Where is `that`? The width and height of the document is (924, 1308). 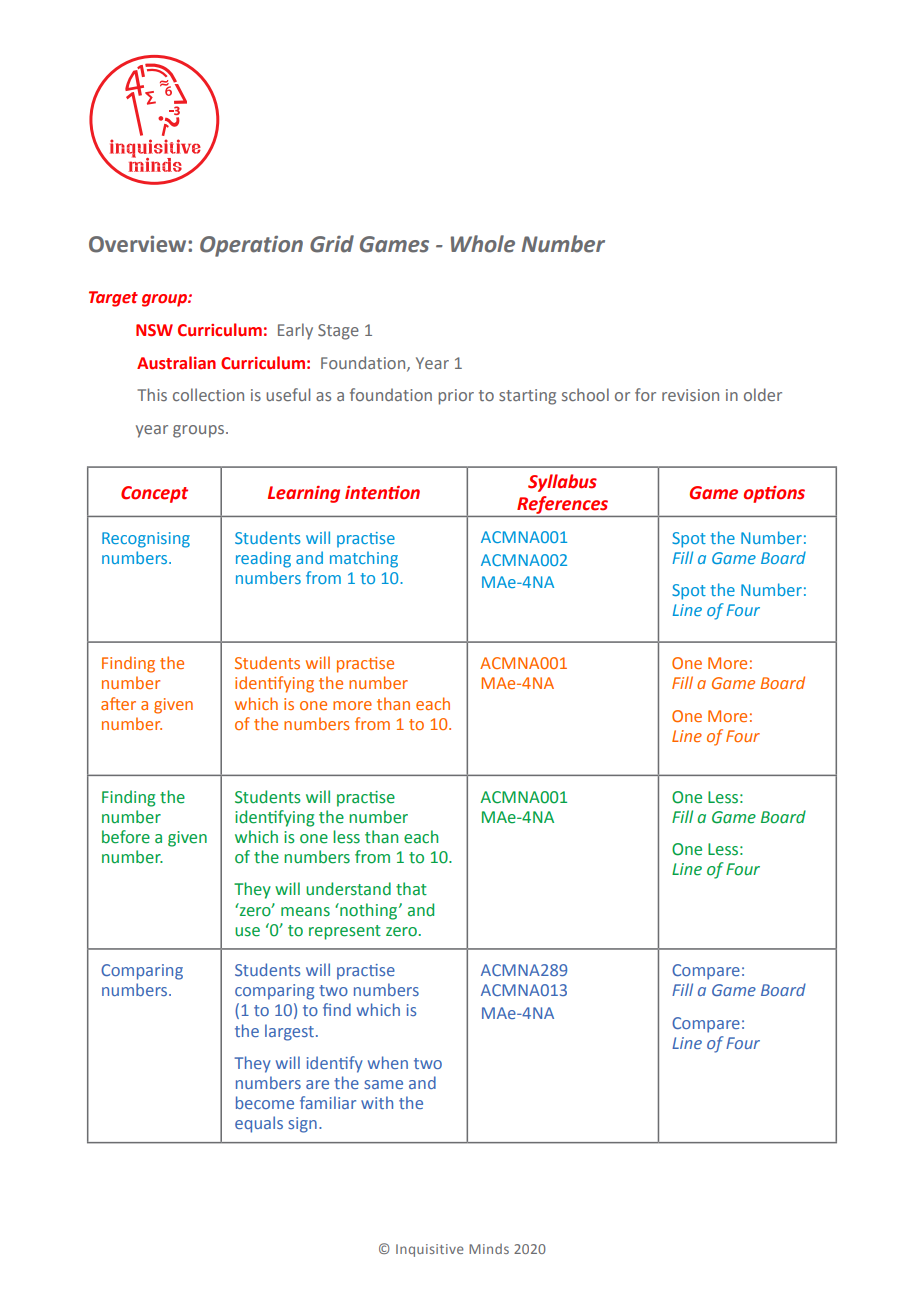
that is located at coordinates (411, 889).
